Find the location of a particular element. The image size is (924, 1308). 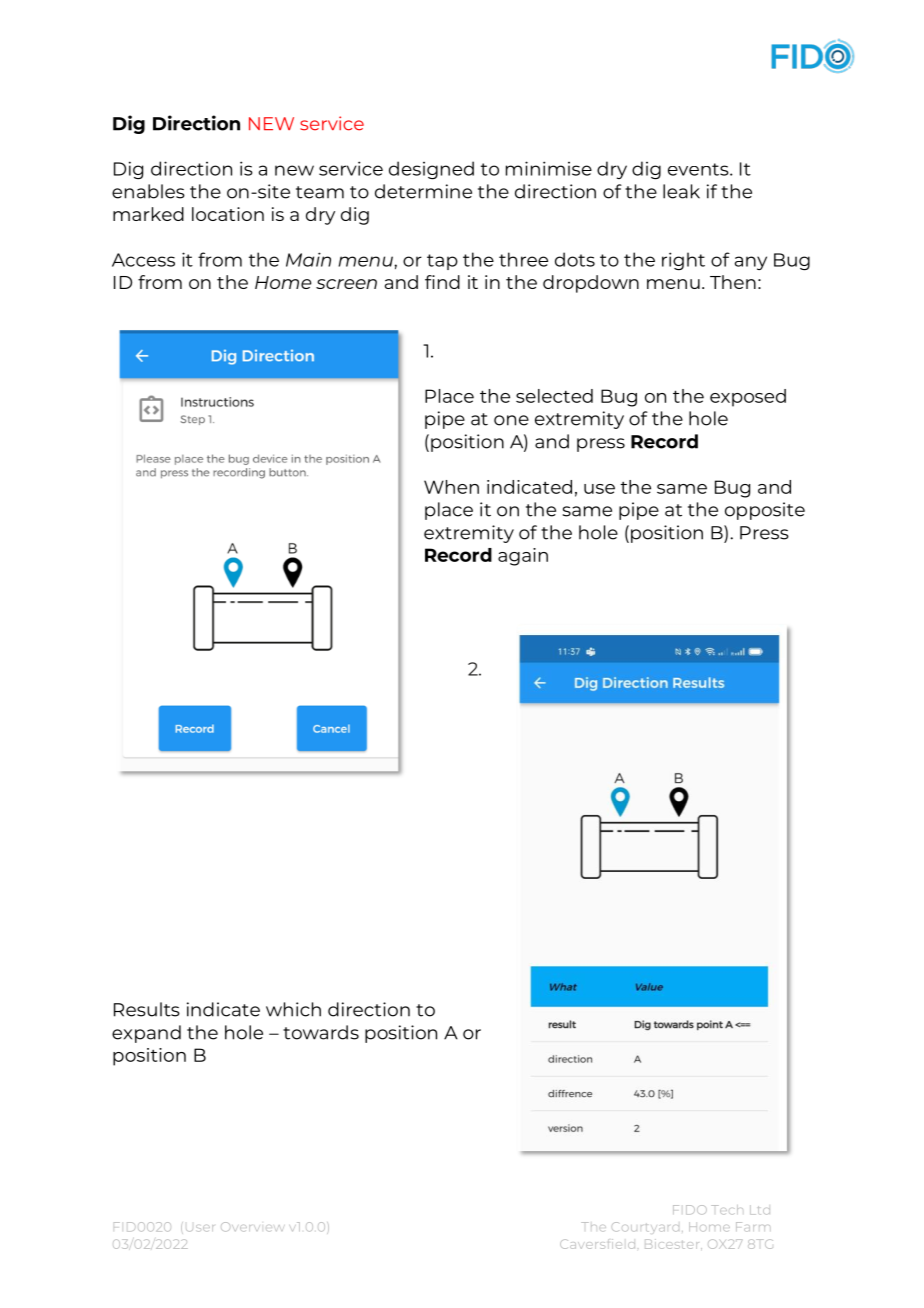

FIDO is located at coordinates (690, 1210).
